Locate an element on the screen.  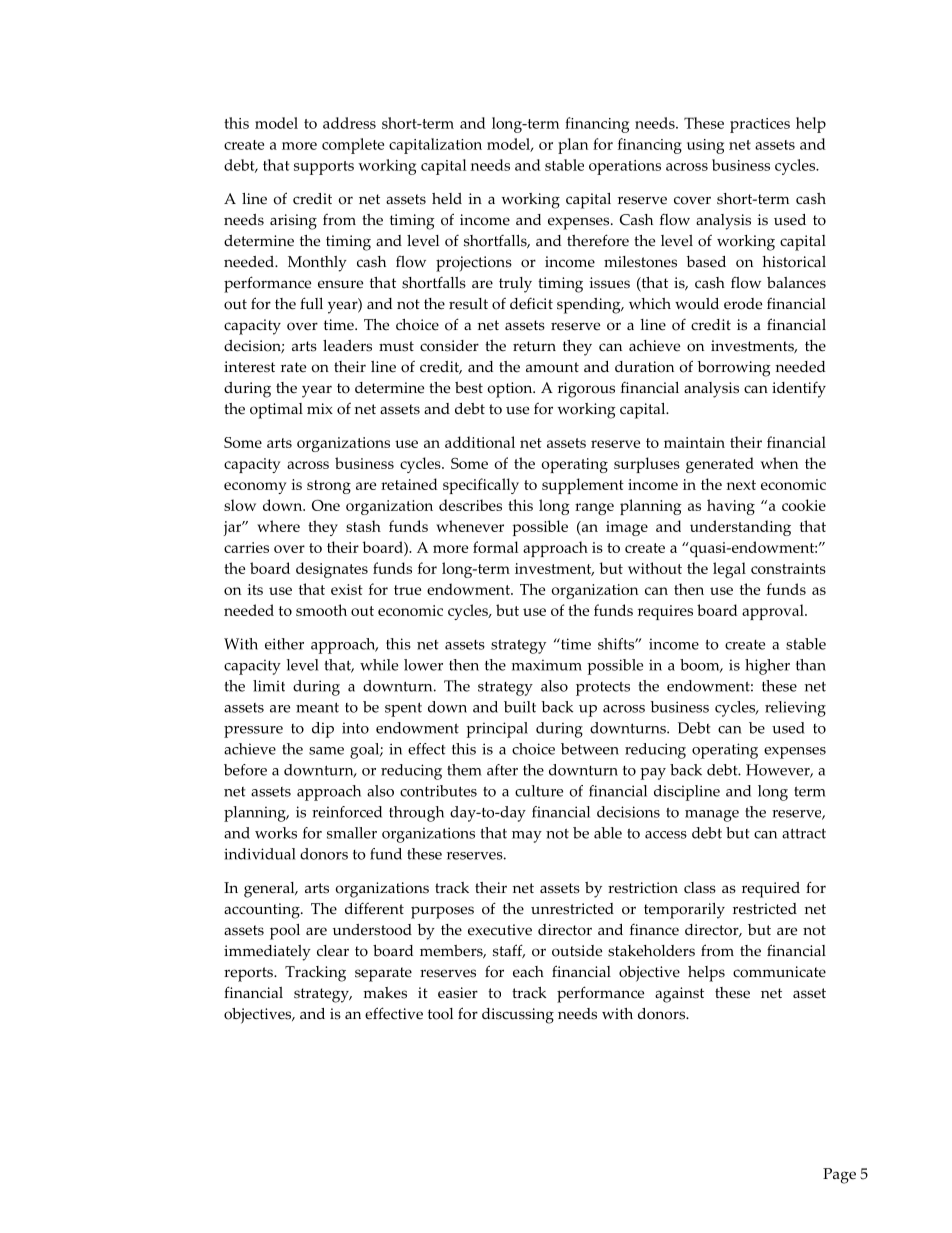
operations is located at coordinates (625, 167).
